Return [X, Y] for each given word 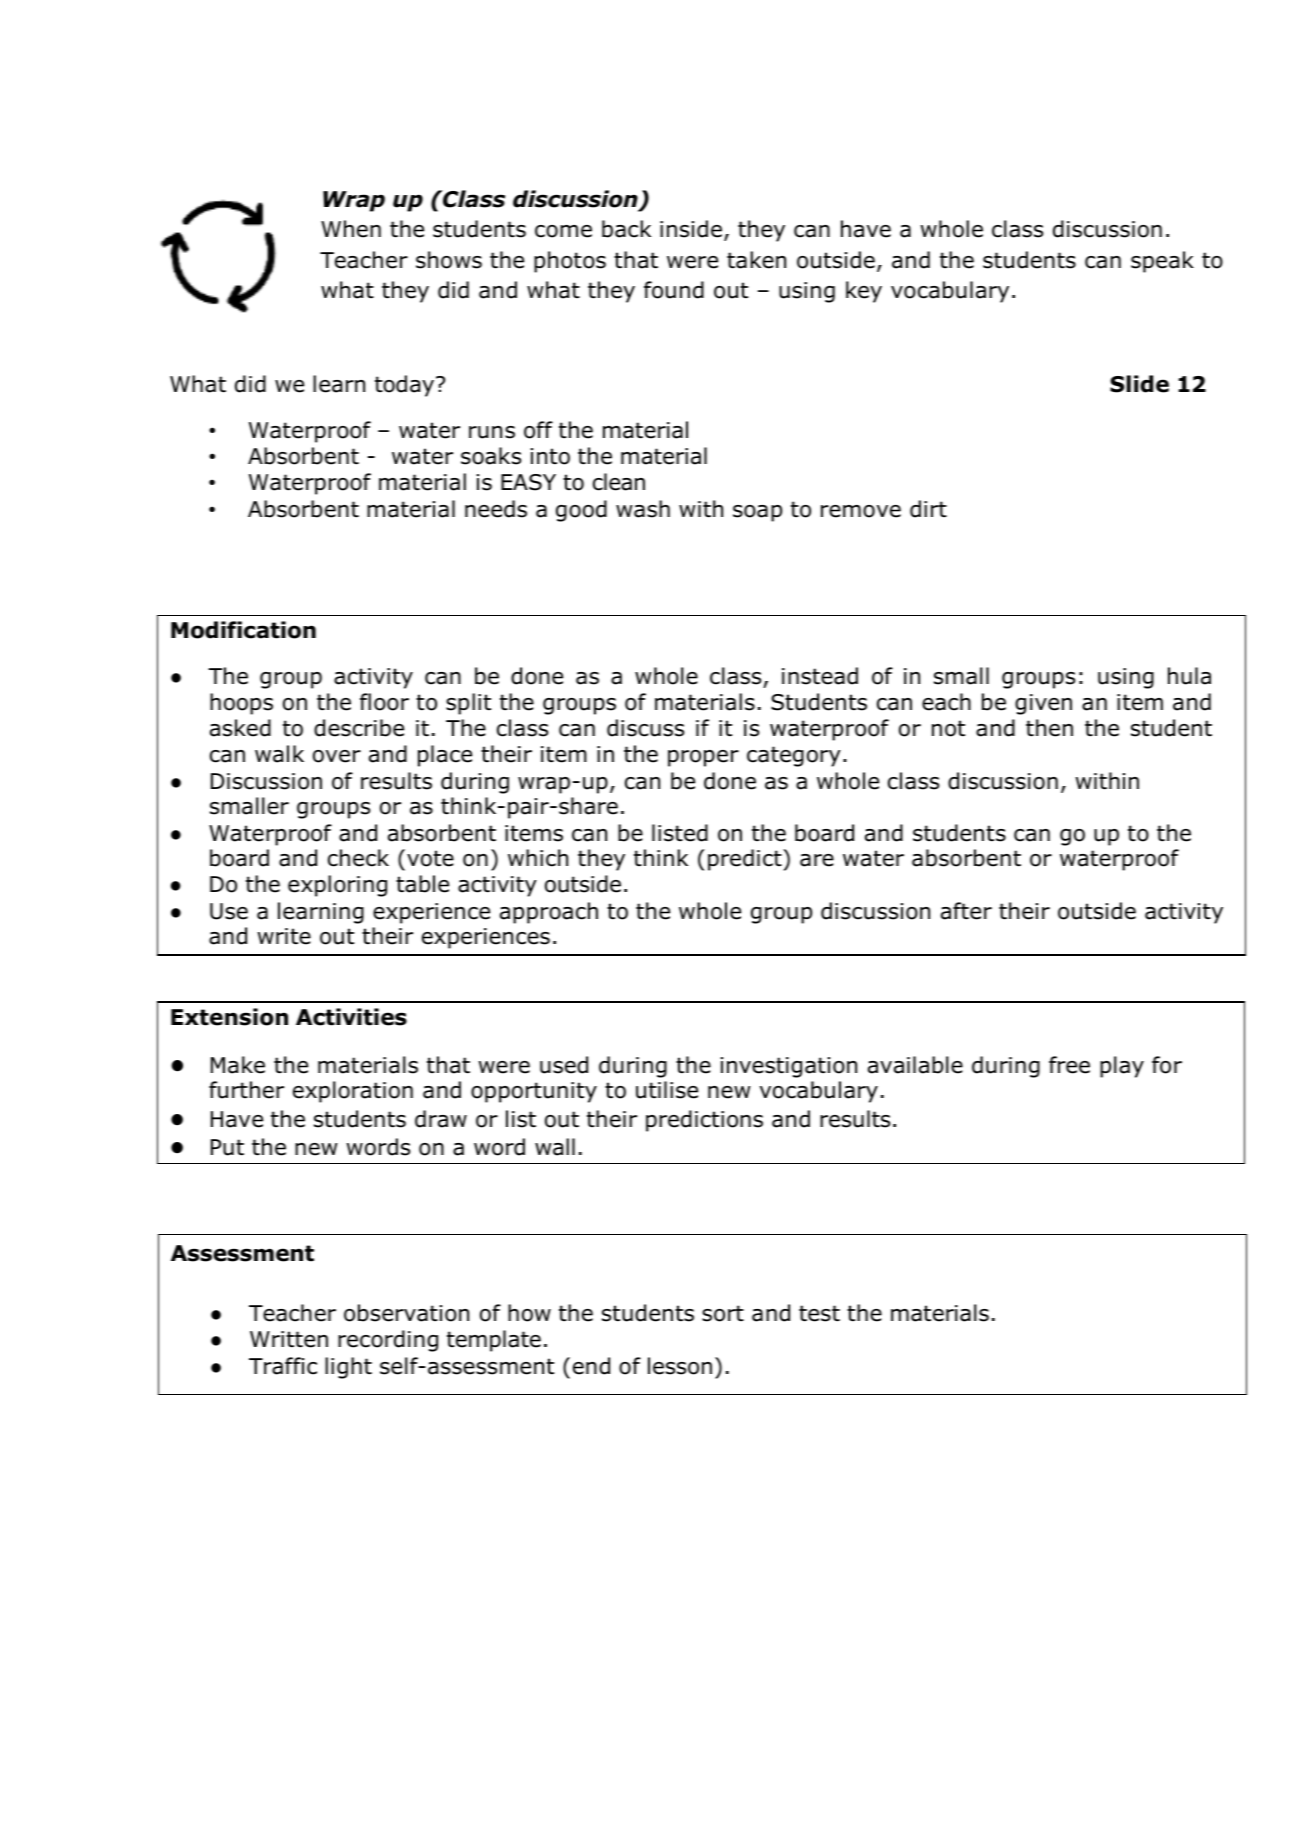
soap [757, 513]
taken [756, 260]
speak [1162, 262]
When [351, 229]
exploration [353, 1092]
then [1049, 728]
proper [703, 758]
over [337, 756]
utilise [667, 1090]
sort [723, 1313]
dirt [928, 509]
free [1069, 1065]
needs [496, 509]
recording [388, 1341]
